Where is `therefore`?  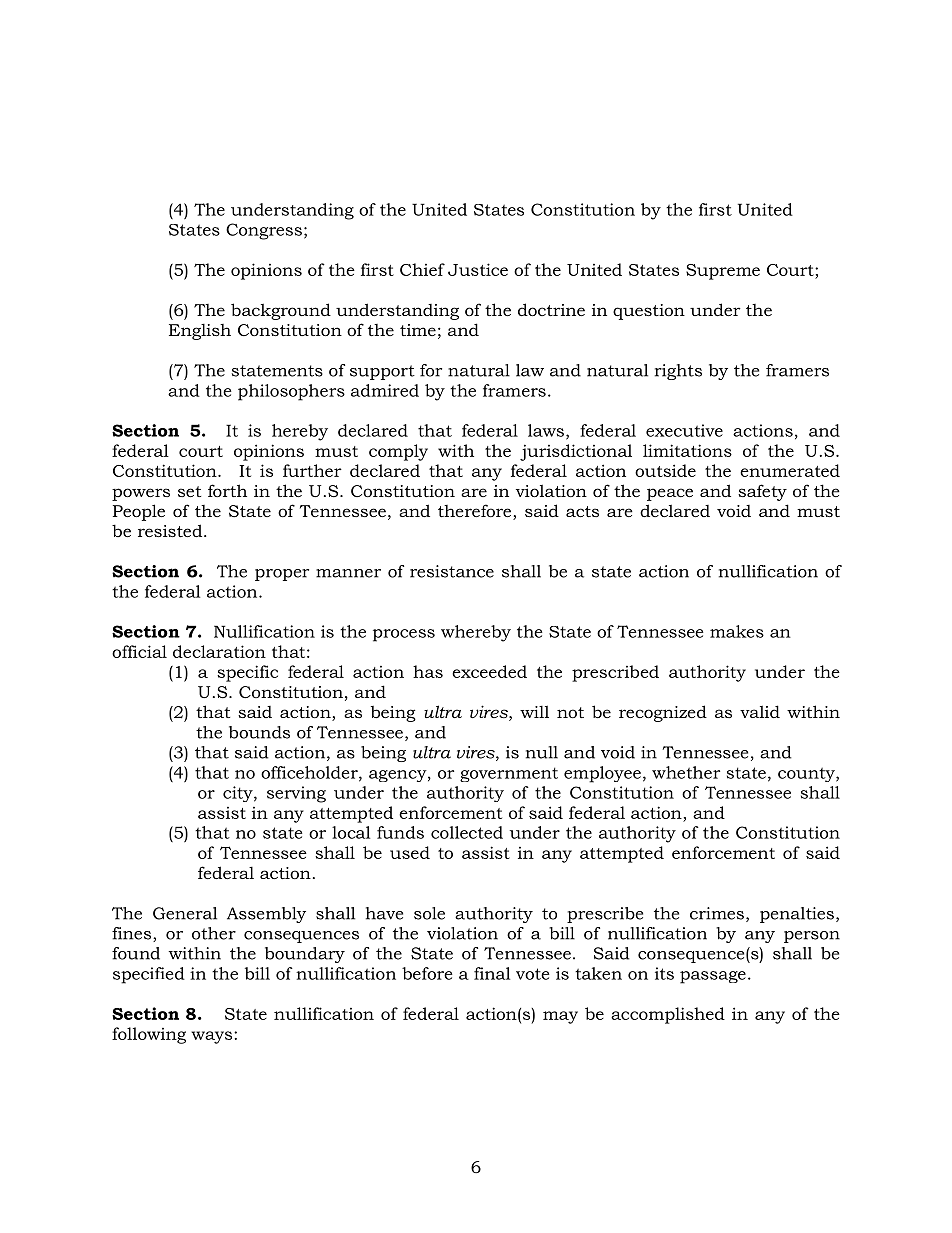
therefore is located at coordinates (476, 512).
